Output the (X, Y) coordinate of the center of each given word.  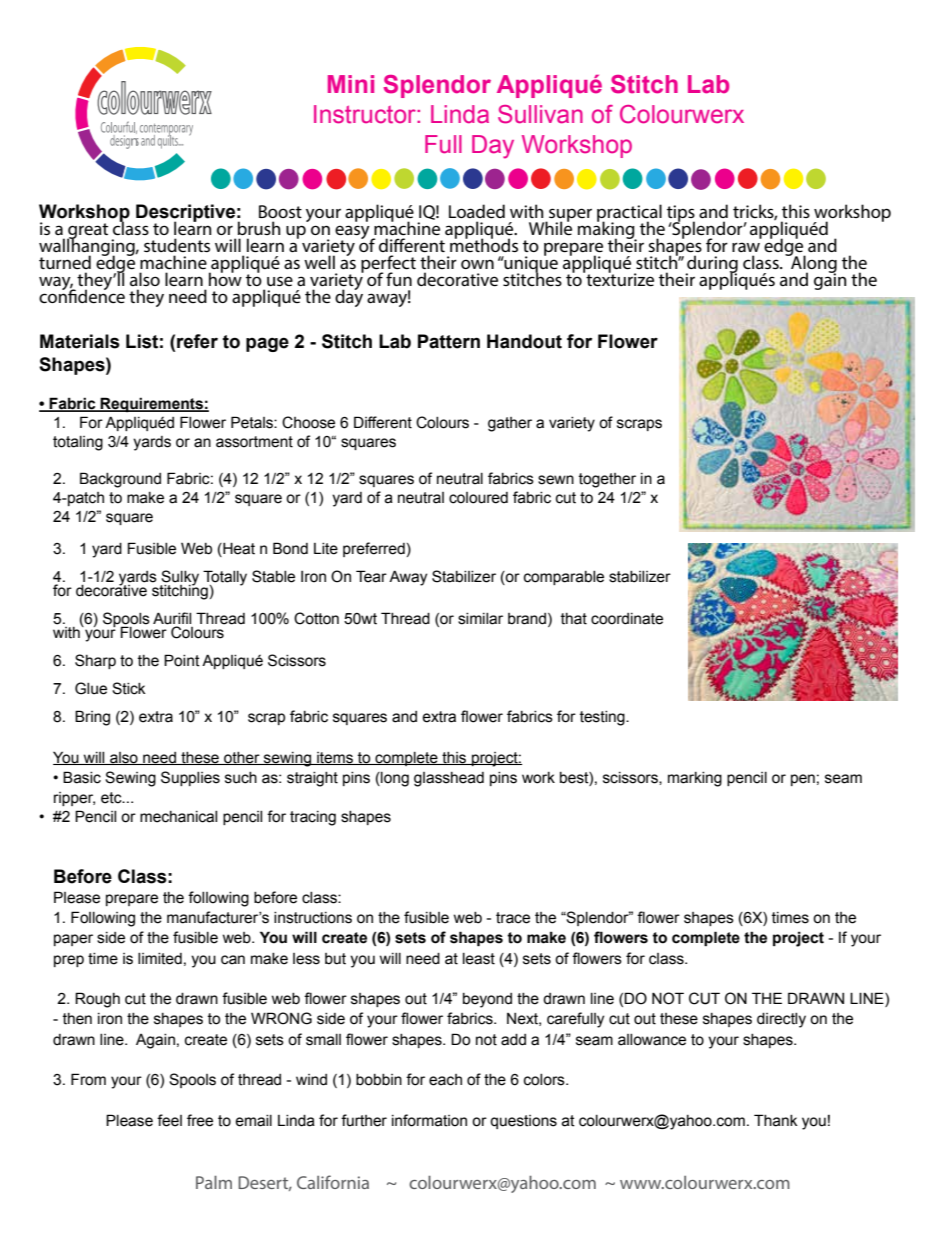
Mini (351, 84)
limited (160, 959)
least (479, 959)
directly (781, 1020)
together (607, 480)
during (711, 265)
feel (169, 1120)
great (87, 232)
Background (120, 480)
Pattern (449, 341)
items (335, 758)
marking (695, 779)
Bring (92, 718)
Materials (80, 341)
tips (681, 214)
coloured (478, 498)
